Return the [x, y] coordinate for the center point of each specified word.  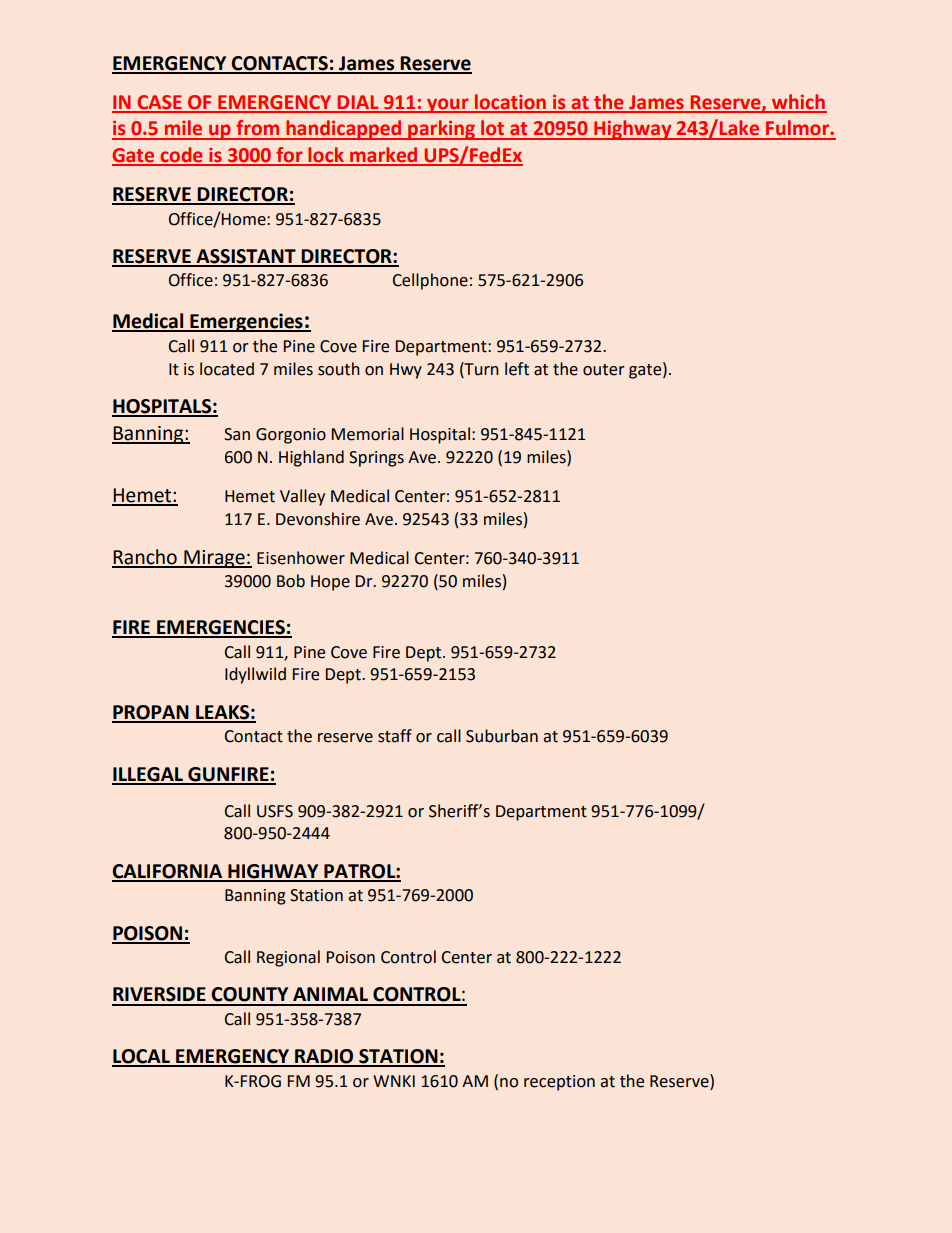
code [181, 156]
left [517, 369]
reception [559, 1083]
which [798, 103]
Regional [288, 958]
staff [395, 736]
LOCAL [142, 1057]
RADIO [324, 1057]
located [227, 369]
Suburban [502, 736]
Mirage [214, 559]
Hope [330, 583]
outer [604, 370]
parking [442, 130]
